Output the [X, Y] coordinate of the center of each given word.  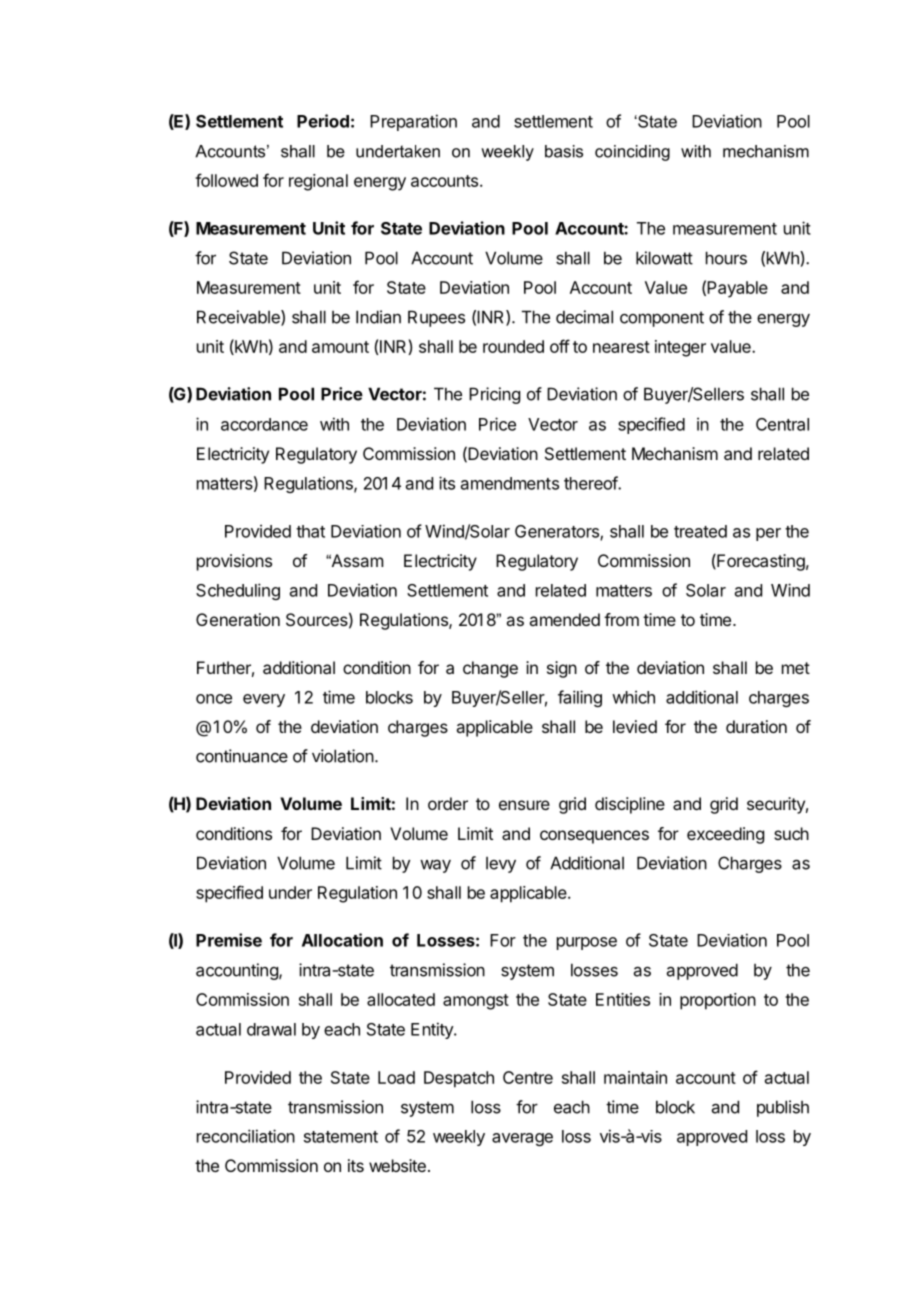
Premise [229, 940]
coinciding [632, 153]
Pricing [494, 395]
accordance [264, 424]
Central [782, 424]
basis [564, 151]
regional [318, 182]
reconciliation [246, 1136]
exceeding [725, 835]
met [796, 668]
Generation [238, 619]
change [490, 669]
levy [501, 865]
